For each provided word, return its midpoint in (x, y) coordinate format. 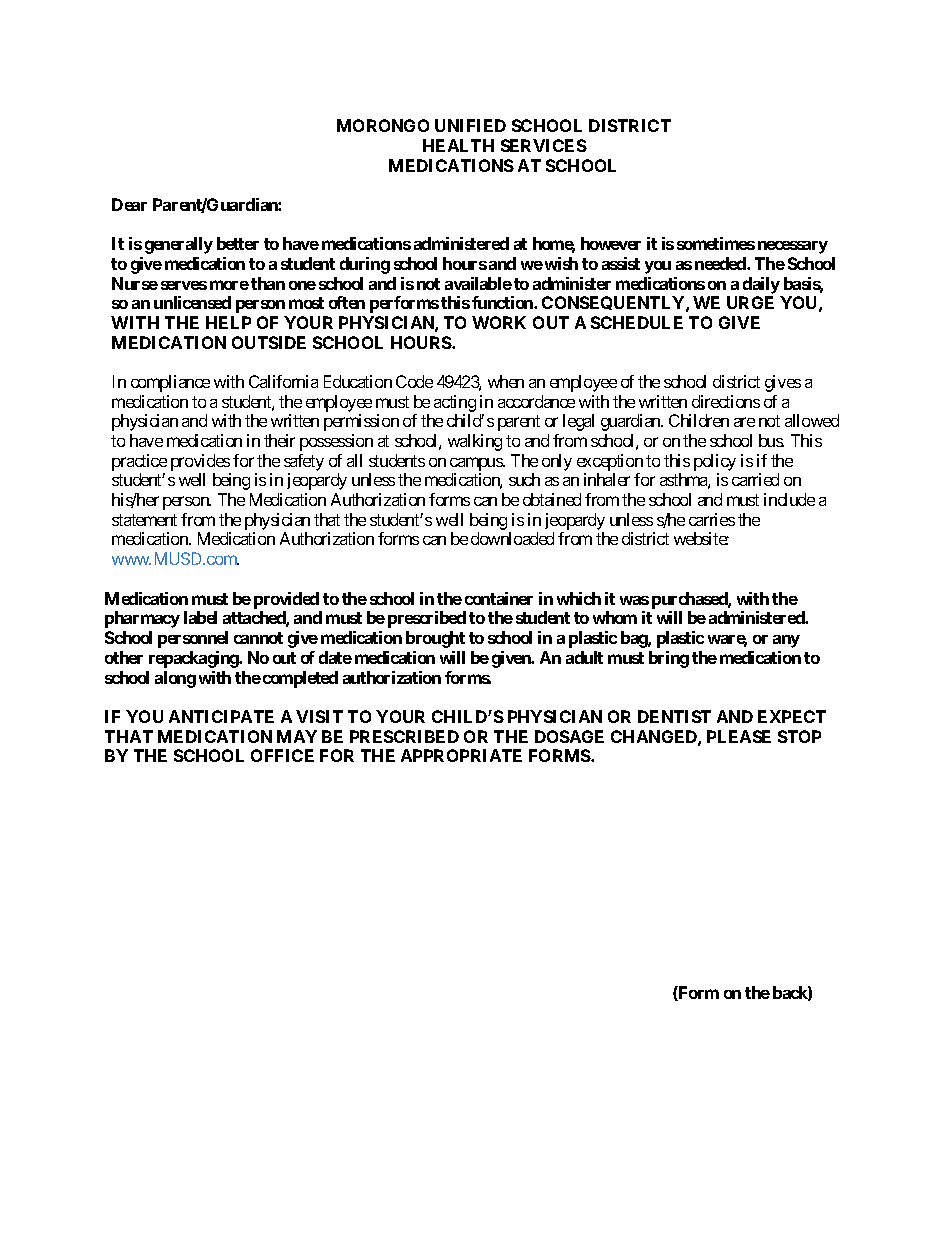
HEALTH (458, 145)
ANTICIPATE (221, 716)
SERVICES (544, 145)
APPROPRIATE (461, 755)
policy (715, 462)
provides (200, 462)
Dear (129, 204)
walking (475, 442)
